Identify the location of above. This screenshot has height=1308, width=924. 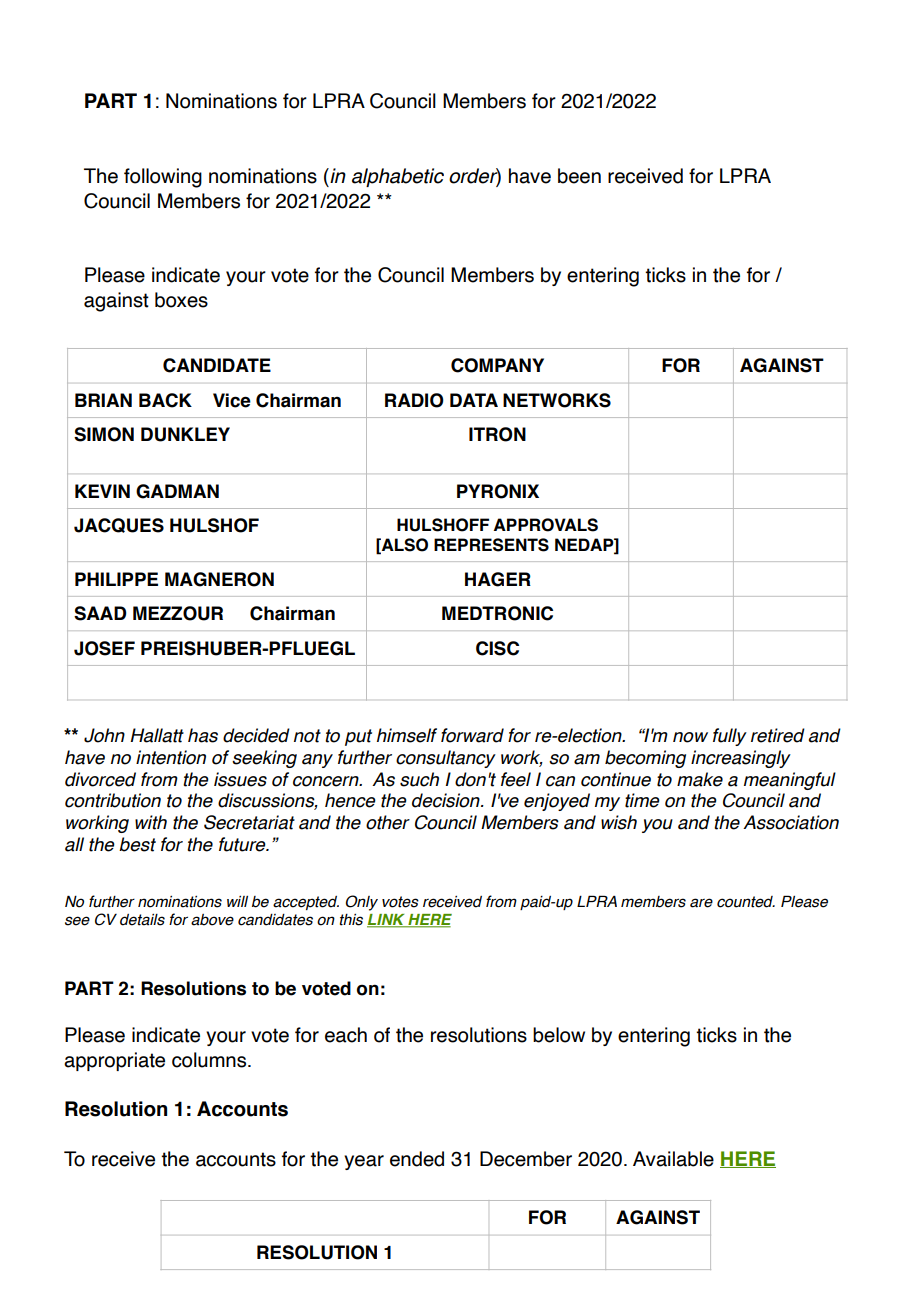
(212, 920).
